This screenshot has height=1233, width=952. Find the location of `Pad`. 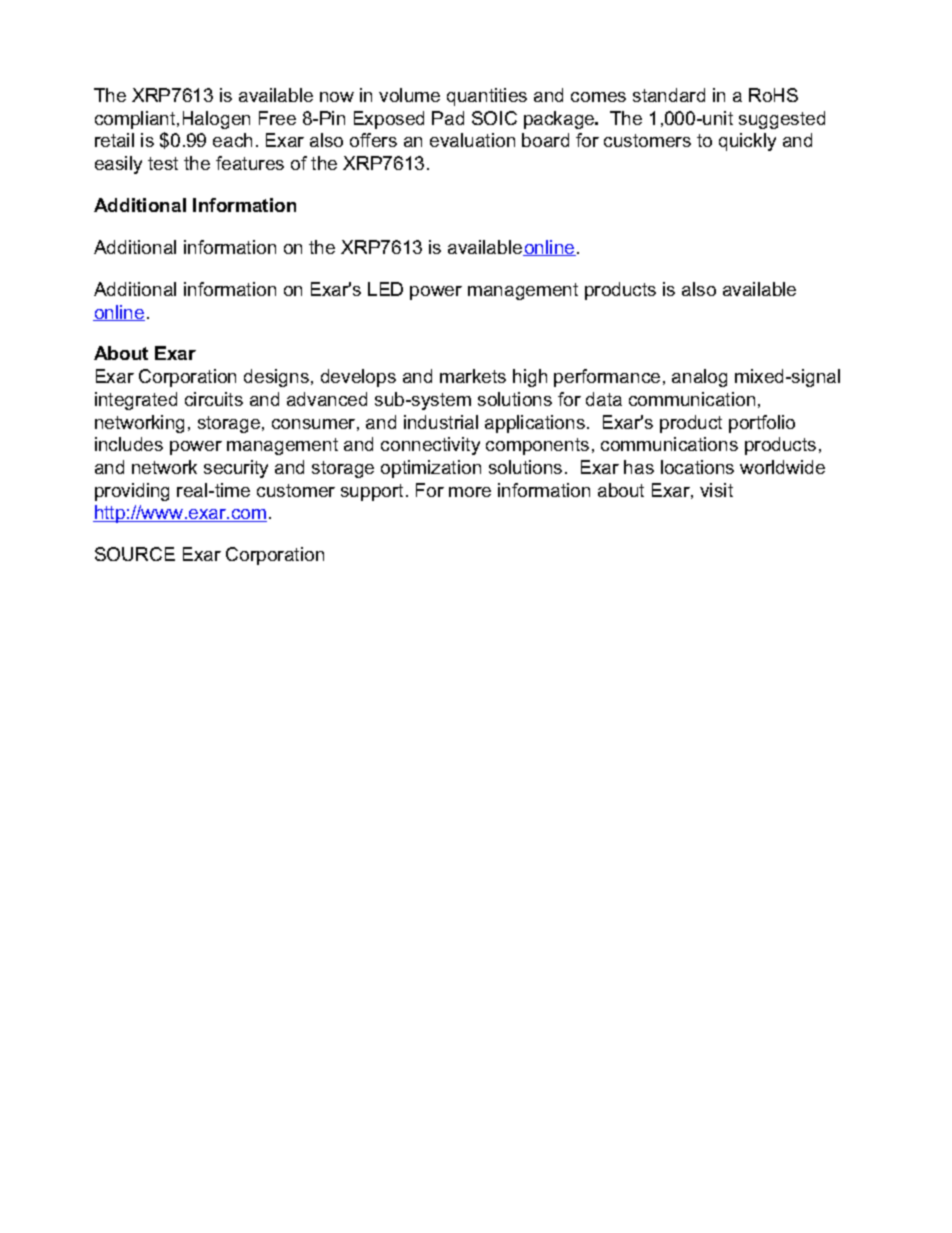

Pad is located at coordinates (448, 118).
